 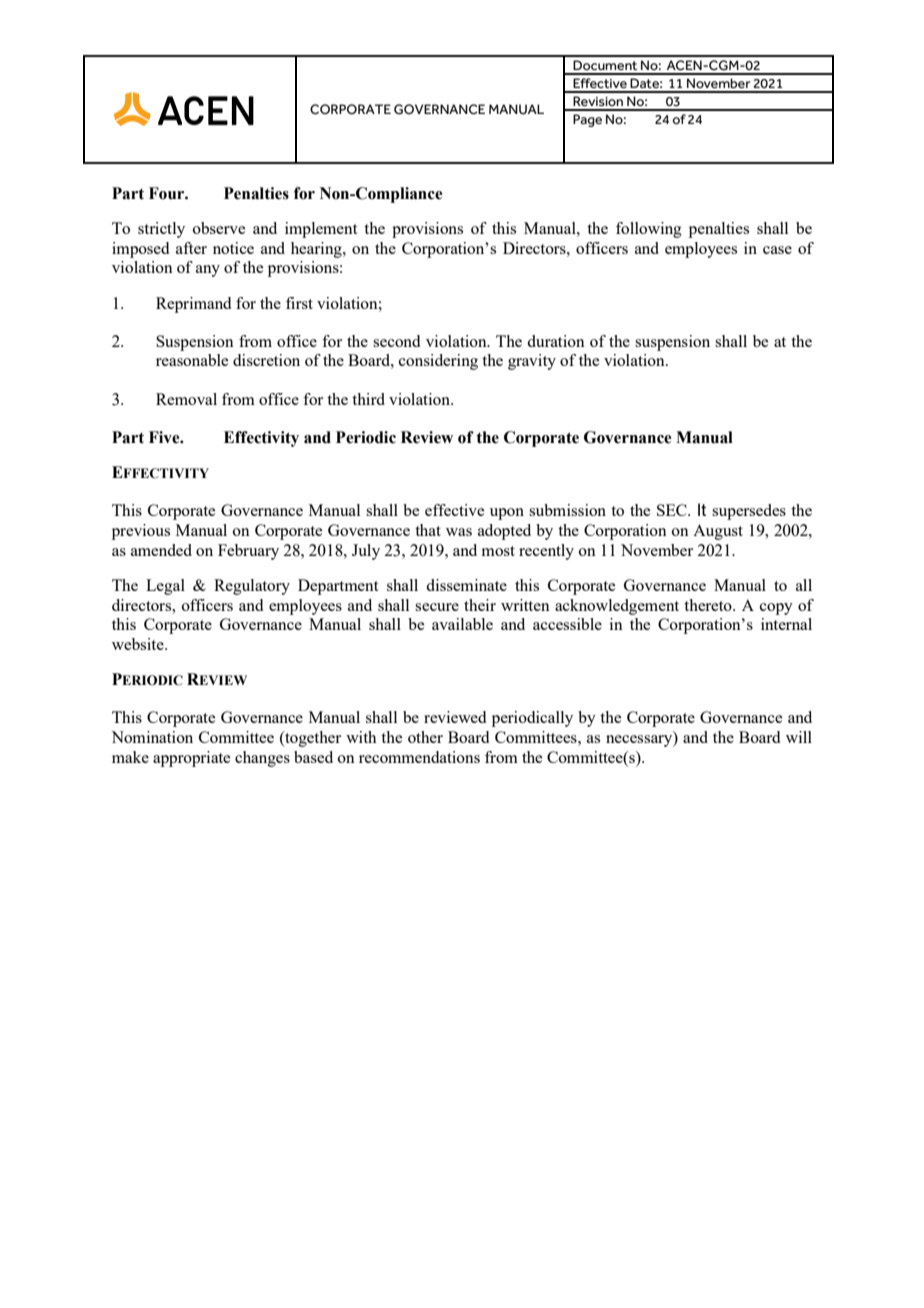 What do you see at coordinates (219, 228) in the screenshot?
I see `observe` at bounding box center [219, 228].
